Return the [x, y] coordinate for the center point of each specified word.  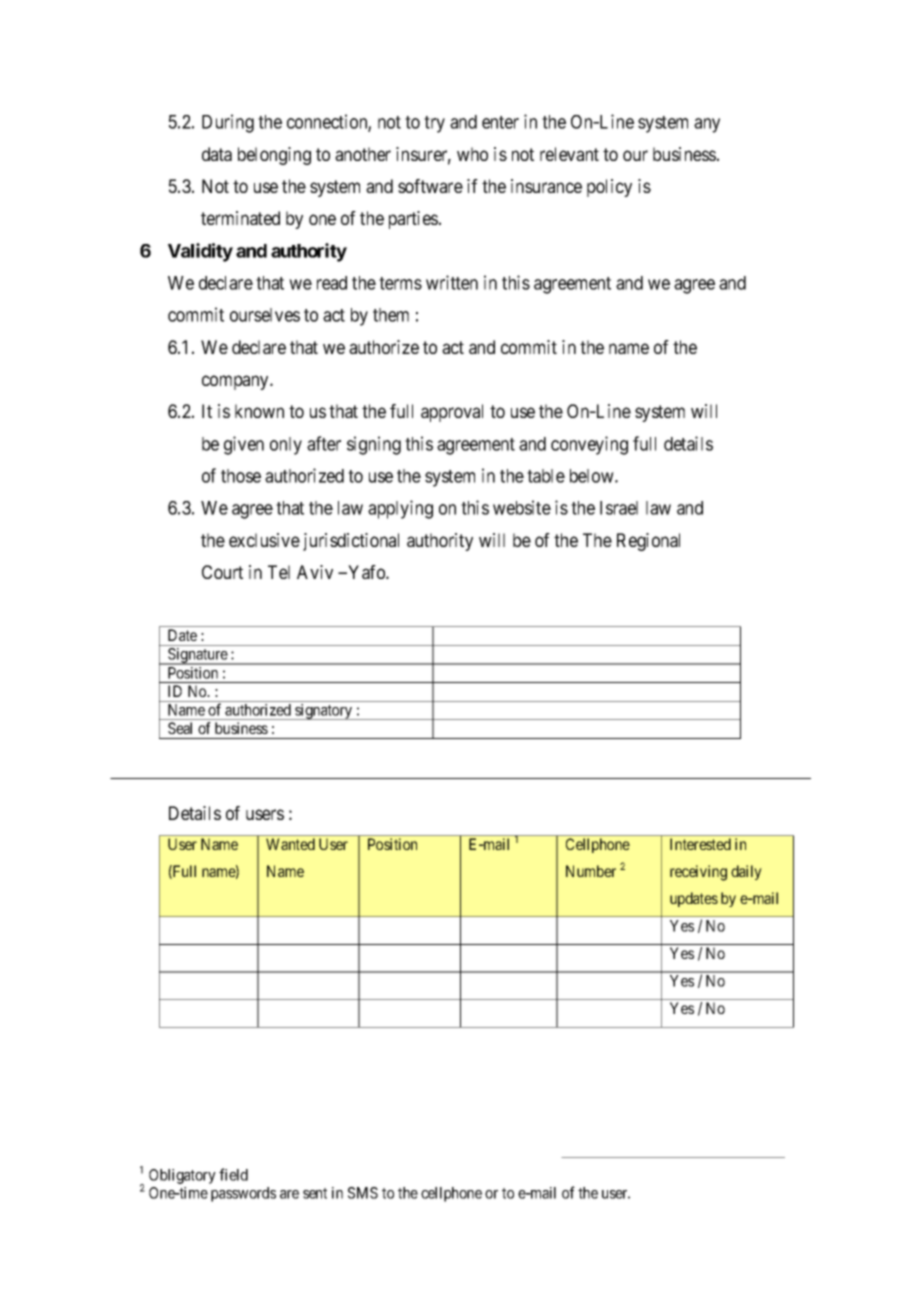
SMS [363, 1193]
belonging [274, 156]
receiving [698, 873]
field [233, 1174]
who [472, 154]
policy [609, 188]
